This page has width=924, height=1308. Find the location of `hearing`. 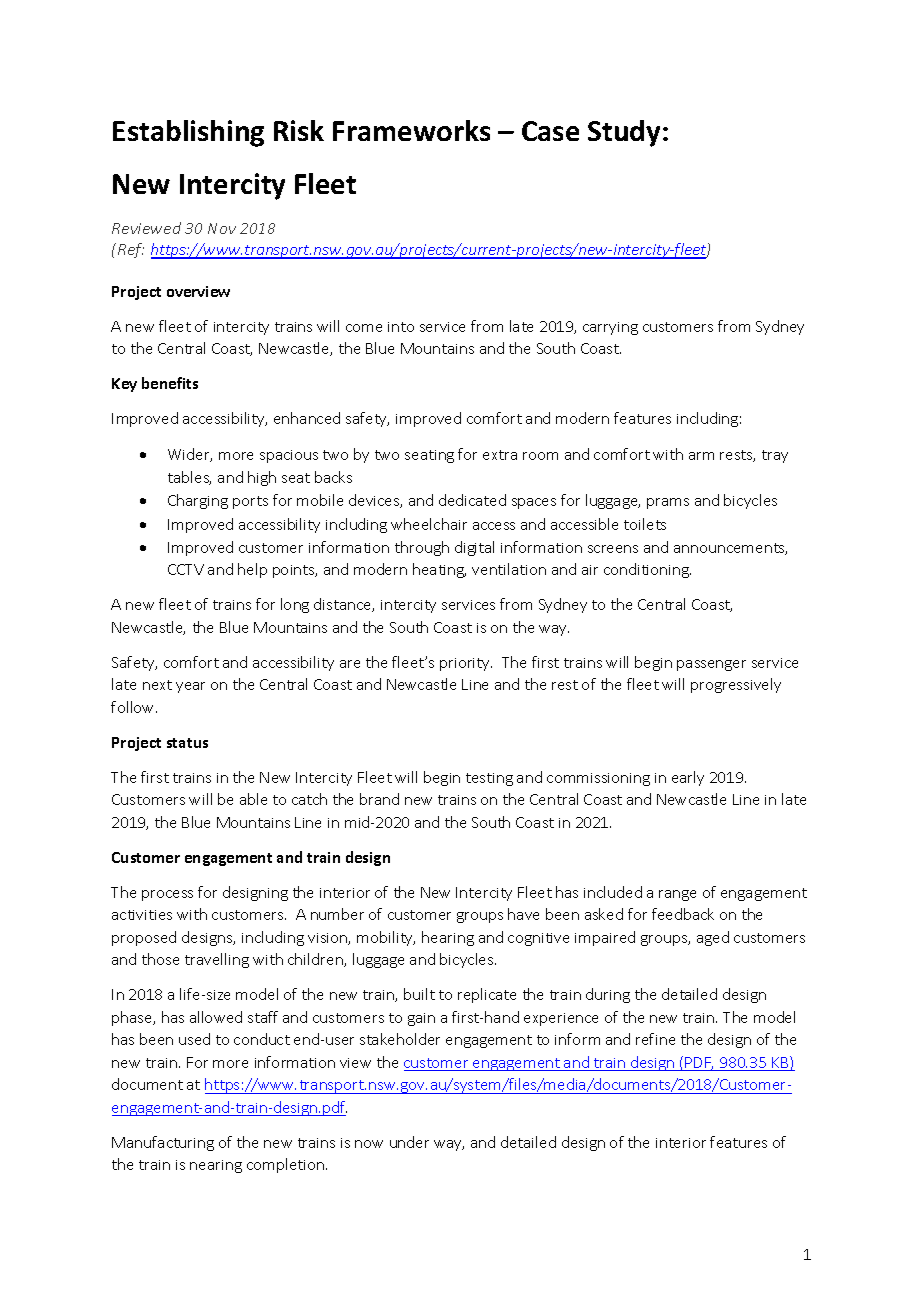

hearing is located at coordinates (448, 938).
